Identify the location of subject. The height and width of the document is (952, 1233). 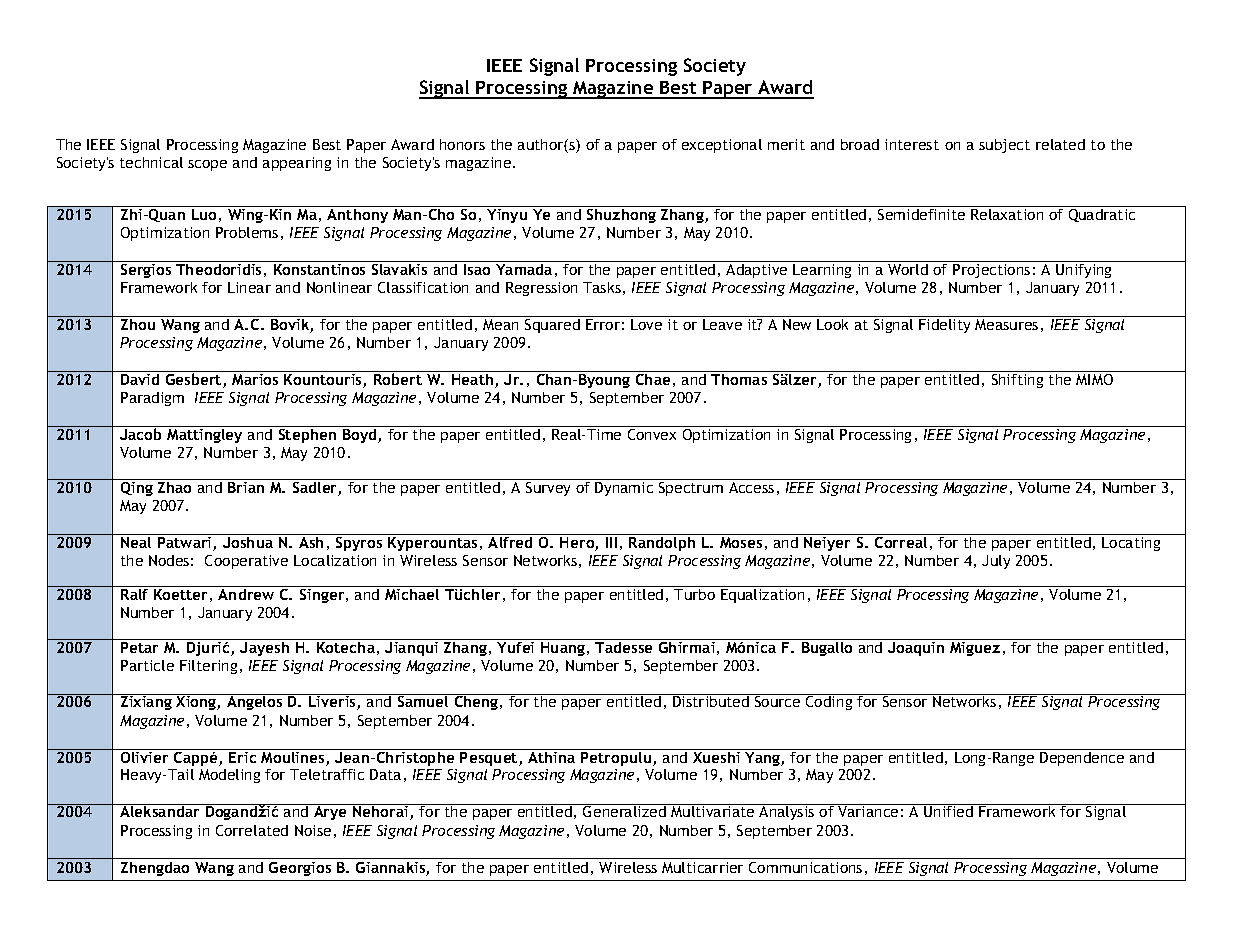
(1004, 146).
